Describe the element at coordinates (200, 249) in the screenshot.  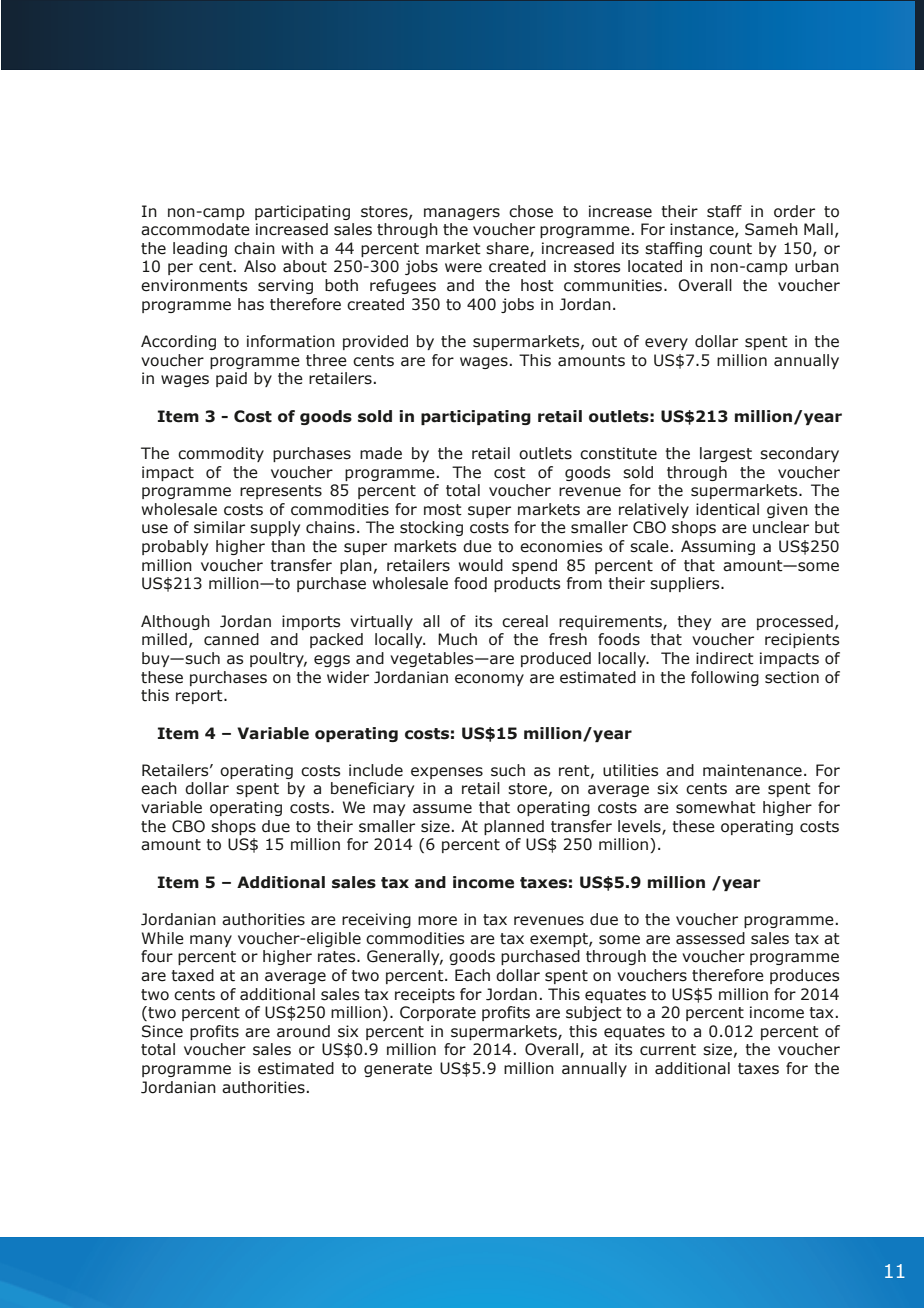
I see `leading` at that location.
